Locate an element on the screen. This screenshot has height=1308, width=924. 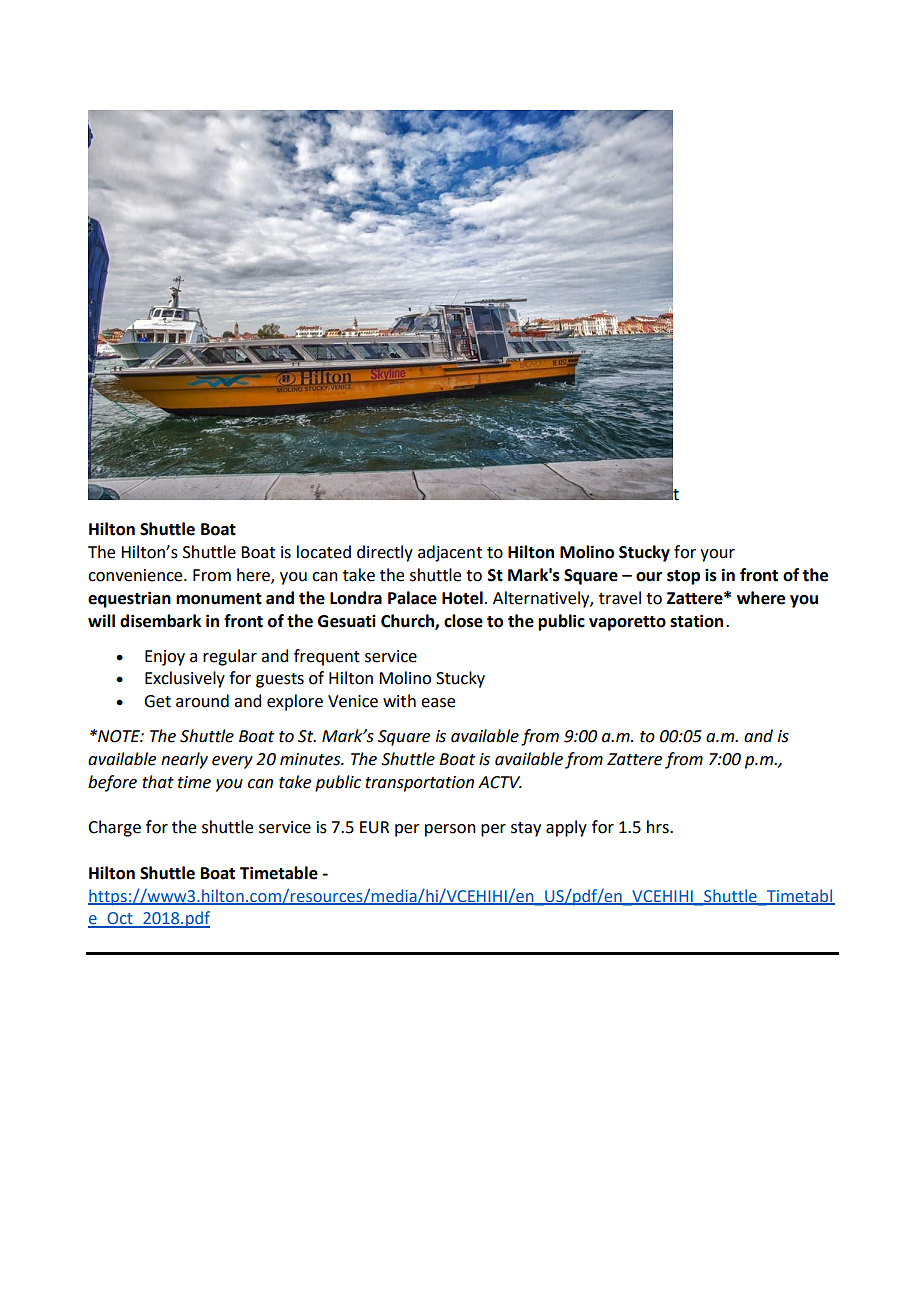
close is located at coordinates (463, 621).
